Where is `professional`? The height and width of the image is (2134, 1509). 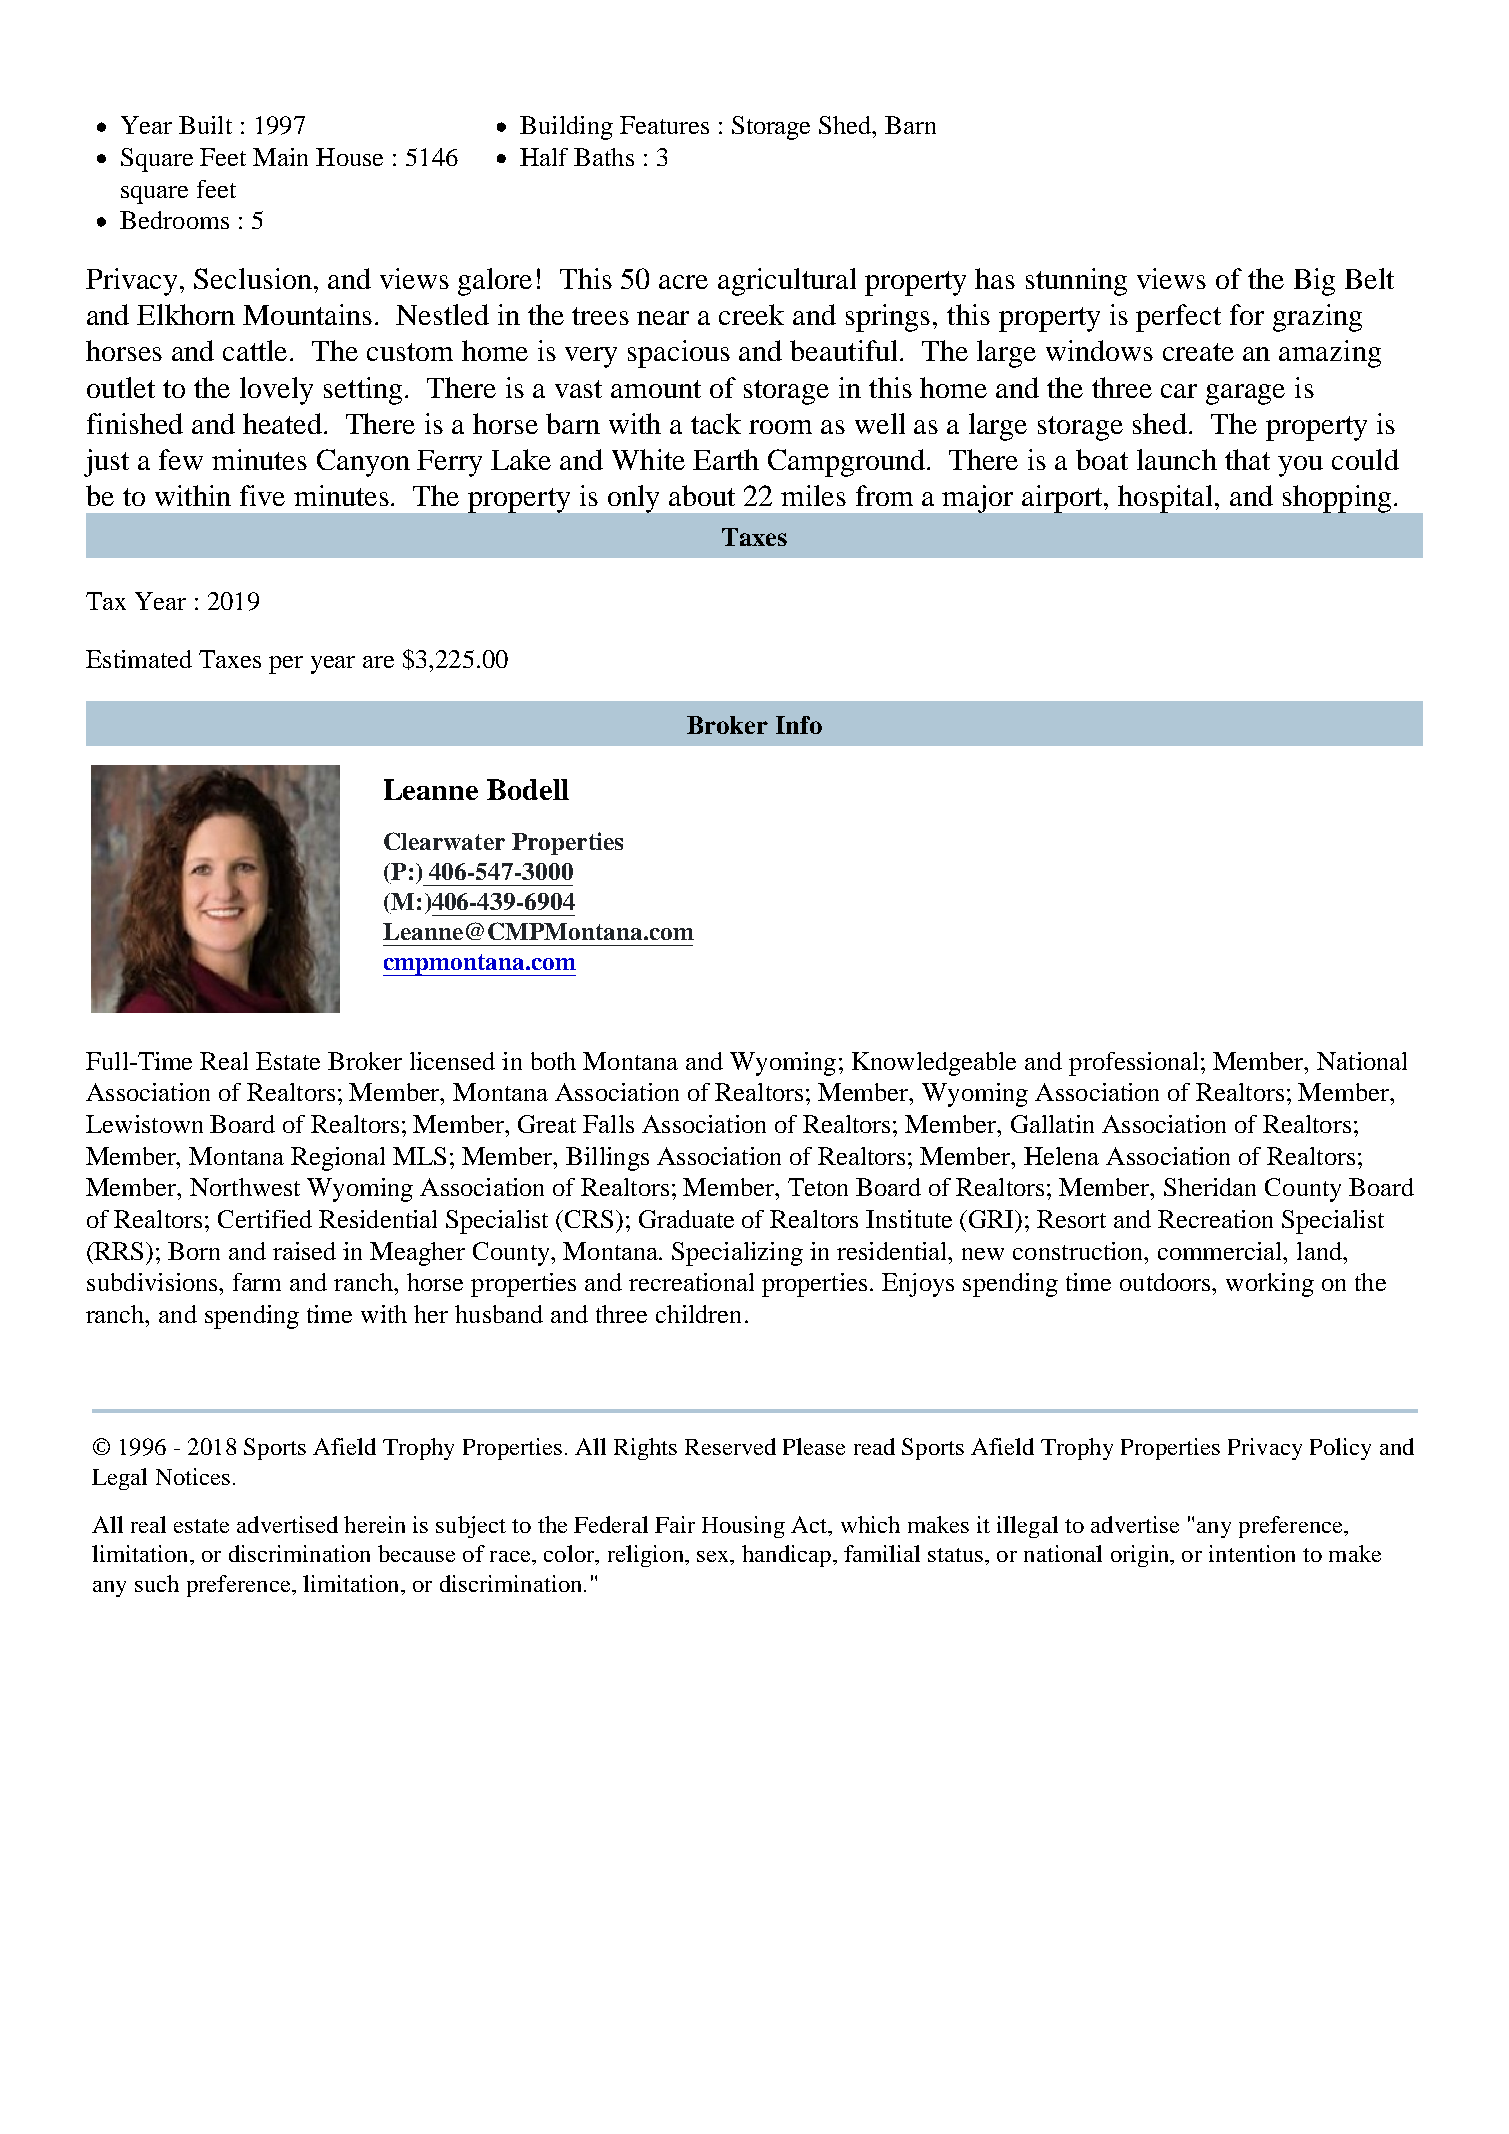
professional is located at coordinates (1133, 1064).
